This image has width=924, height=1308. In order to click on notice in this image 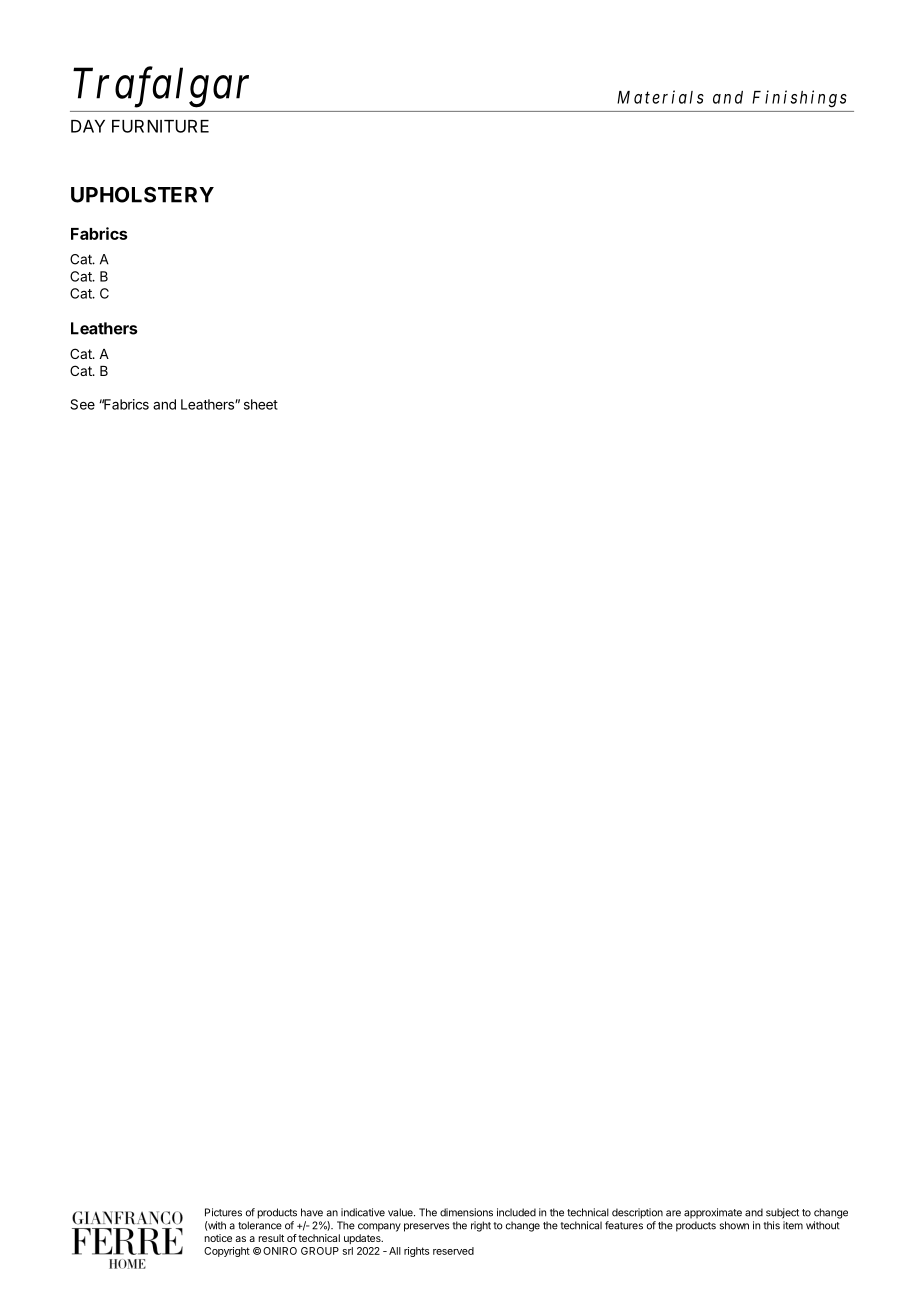, I will do `click(218, 1238)`.
